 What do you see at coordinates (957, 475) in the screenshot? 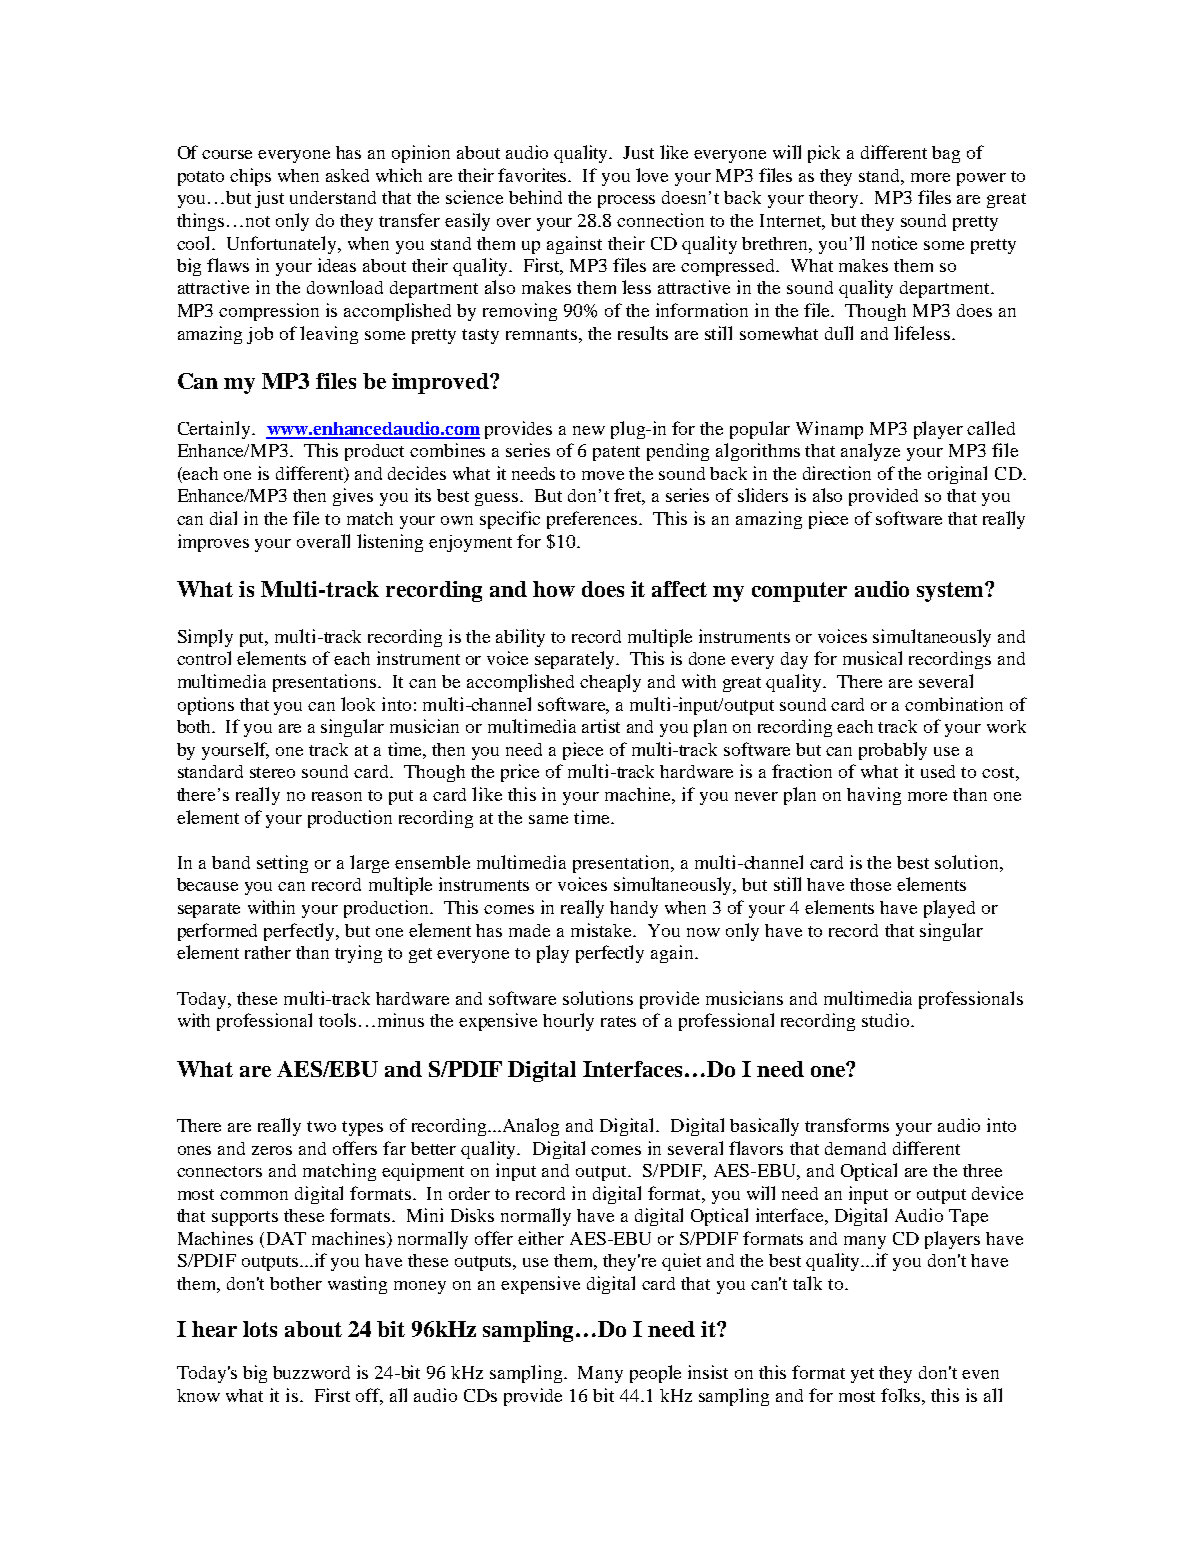
I see `original` at bounding box center [957, 475].
